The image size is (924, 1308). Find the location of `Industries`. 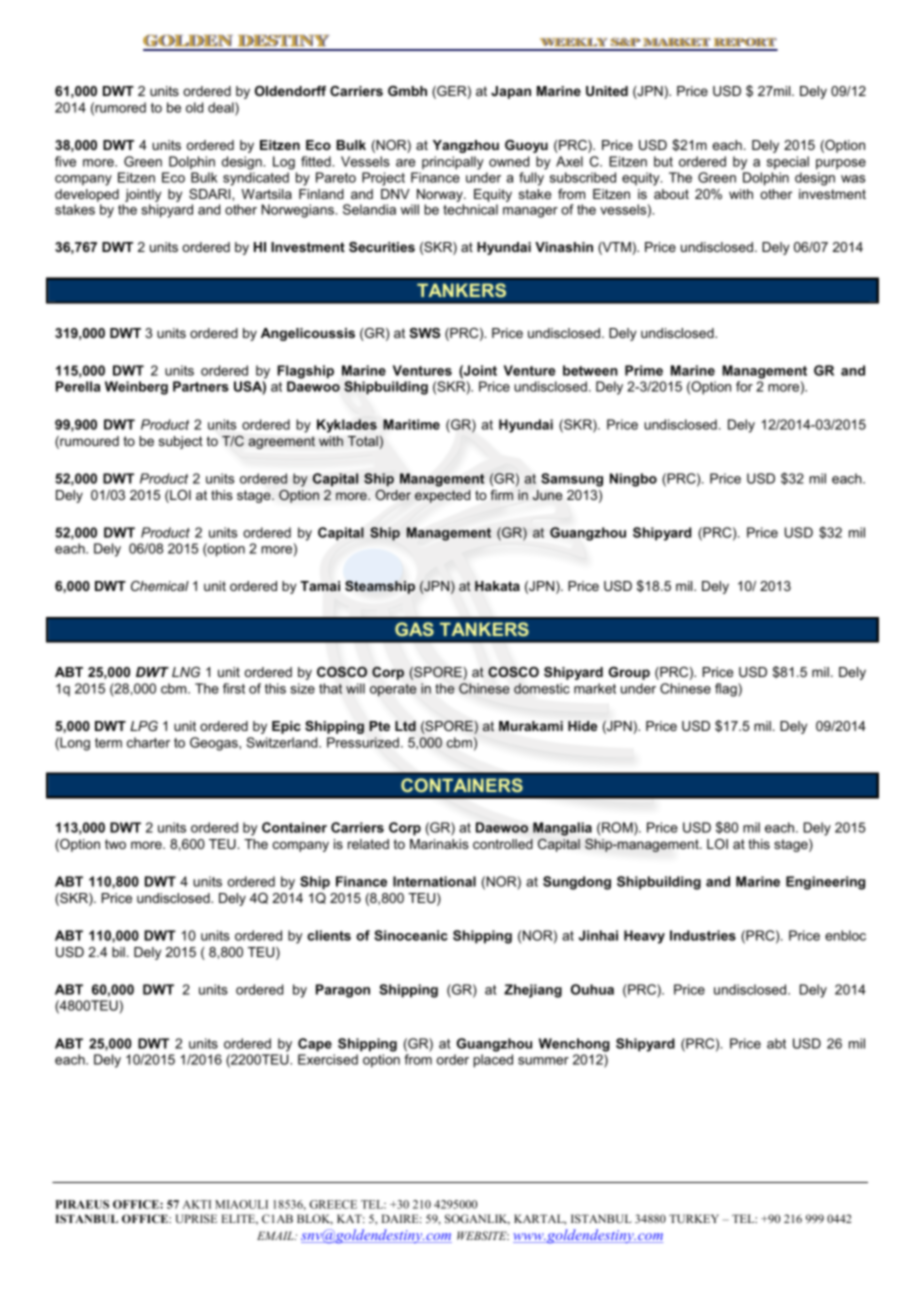

Industries is located at coordinates (703, 935).
